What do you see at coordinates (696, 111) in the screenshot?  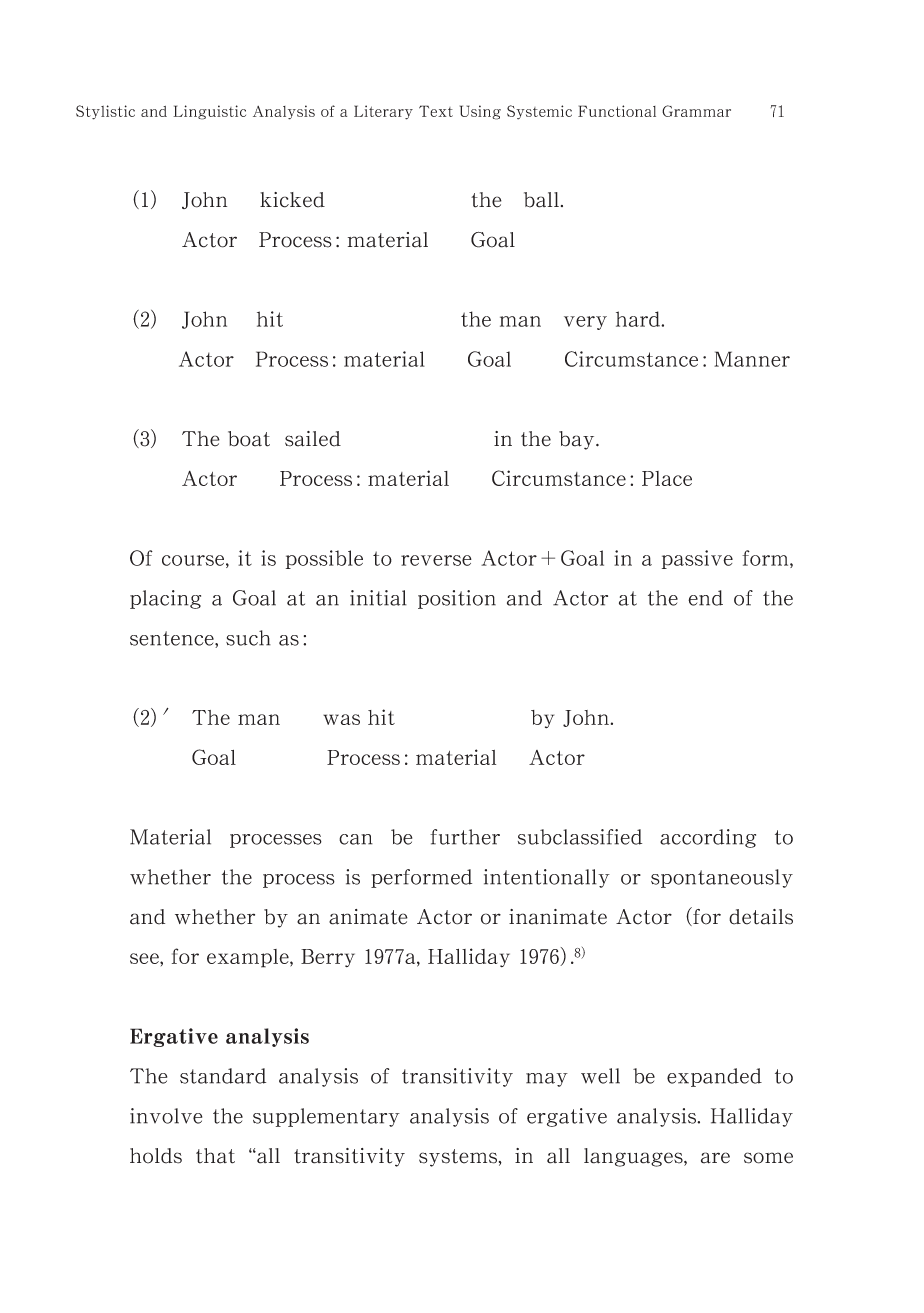 I see `Grammar` at bounding box center [696, 111].
